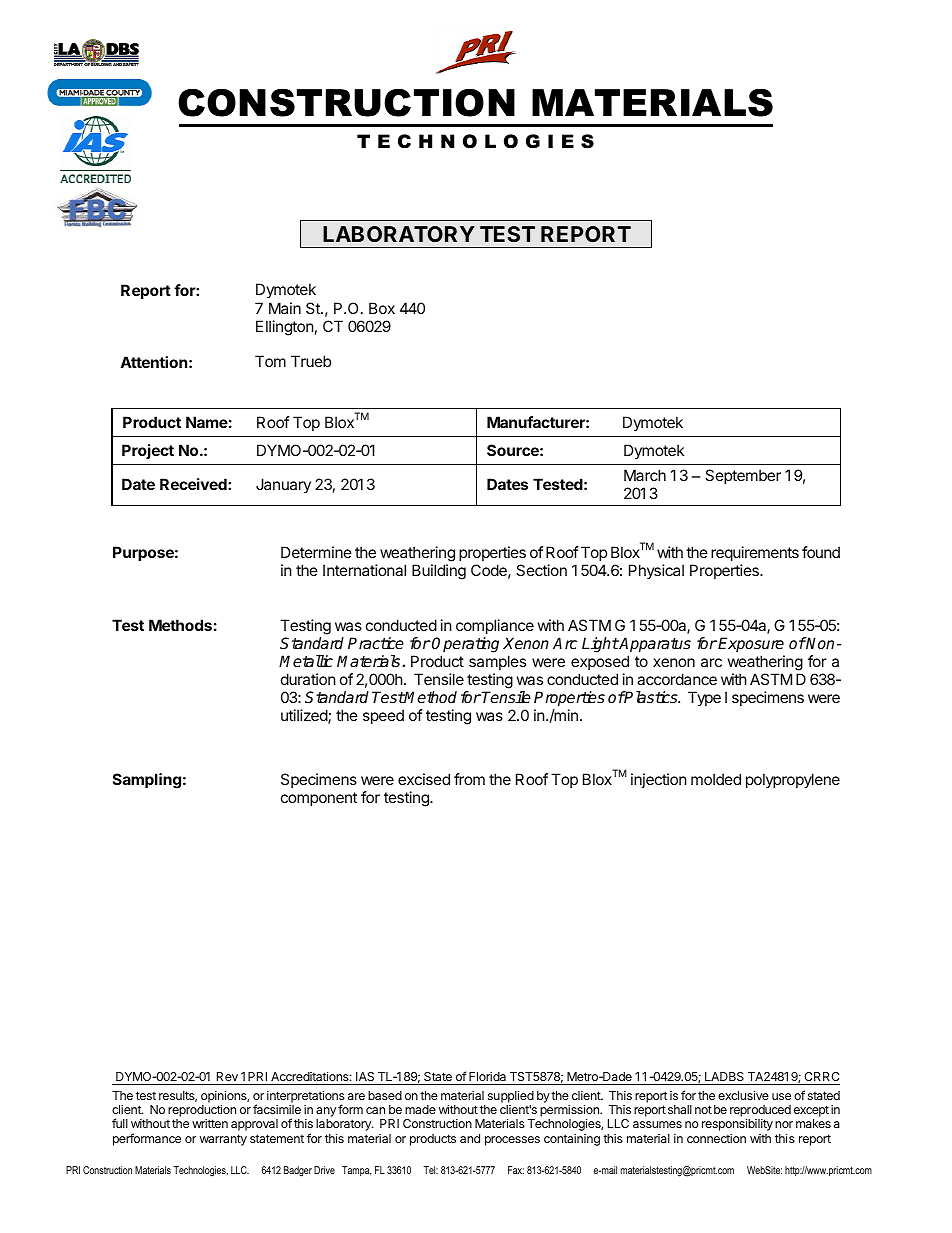 This page has width=952, height=1233. I want to click on component, so click(319, 799).
